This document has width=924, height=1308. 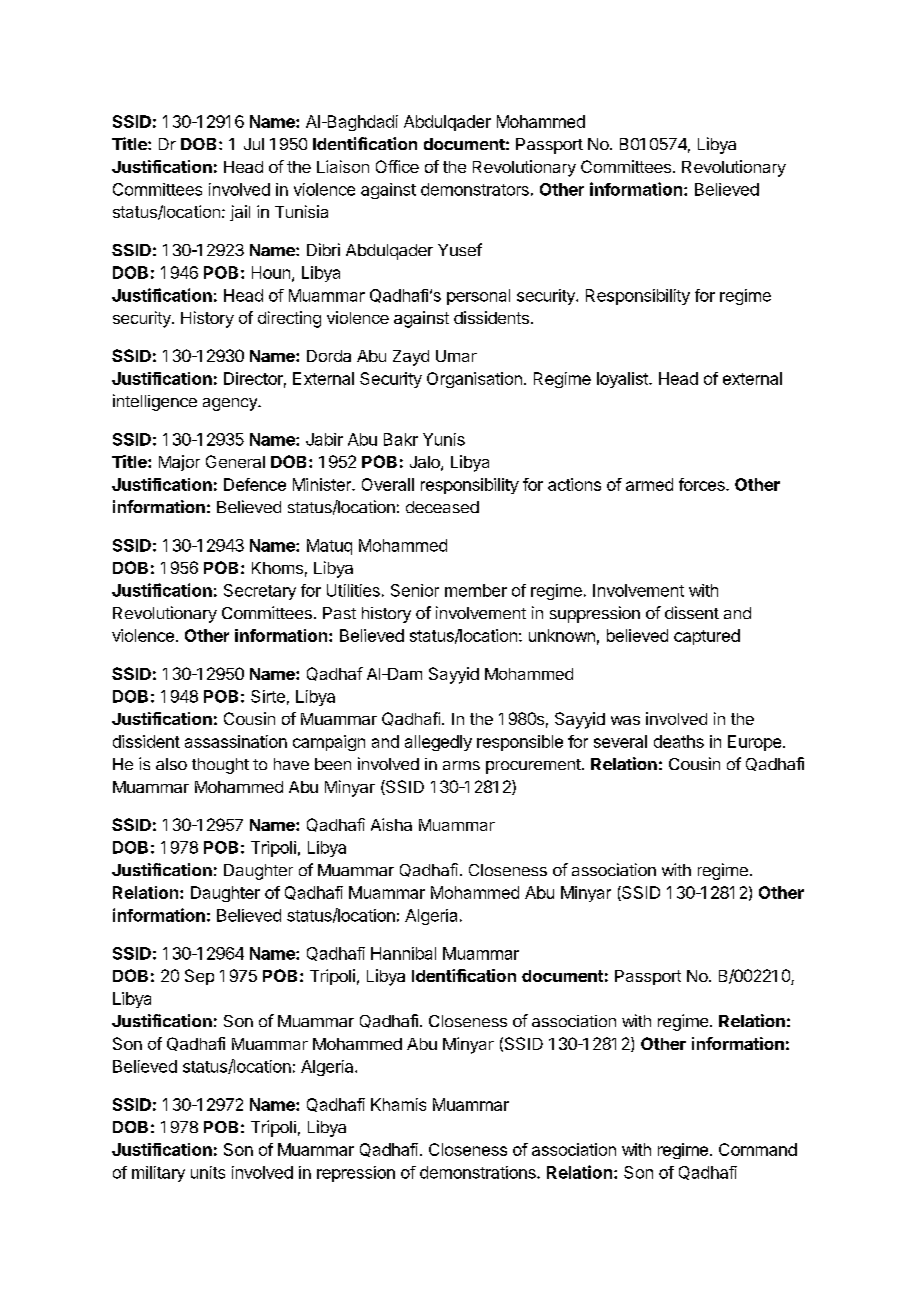 What do you see at coordinates (475, 189) in the document?
I see `demonstrators` at bounding box center [475, 189].
